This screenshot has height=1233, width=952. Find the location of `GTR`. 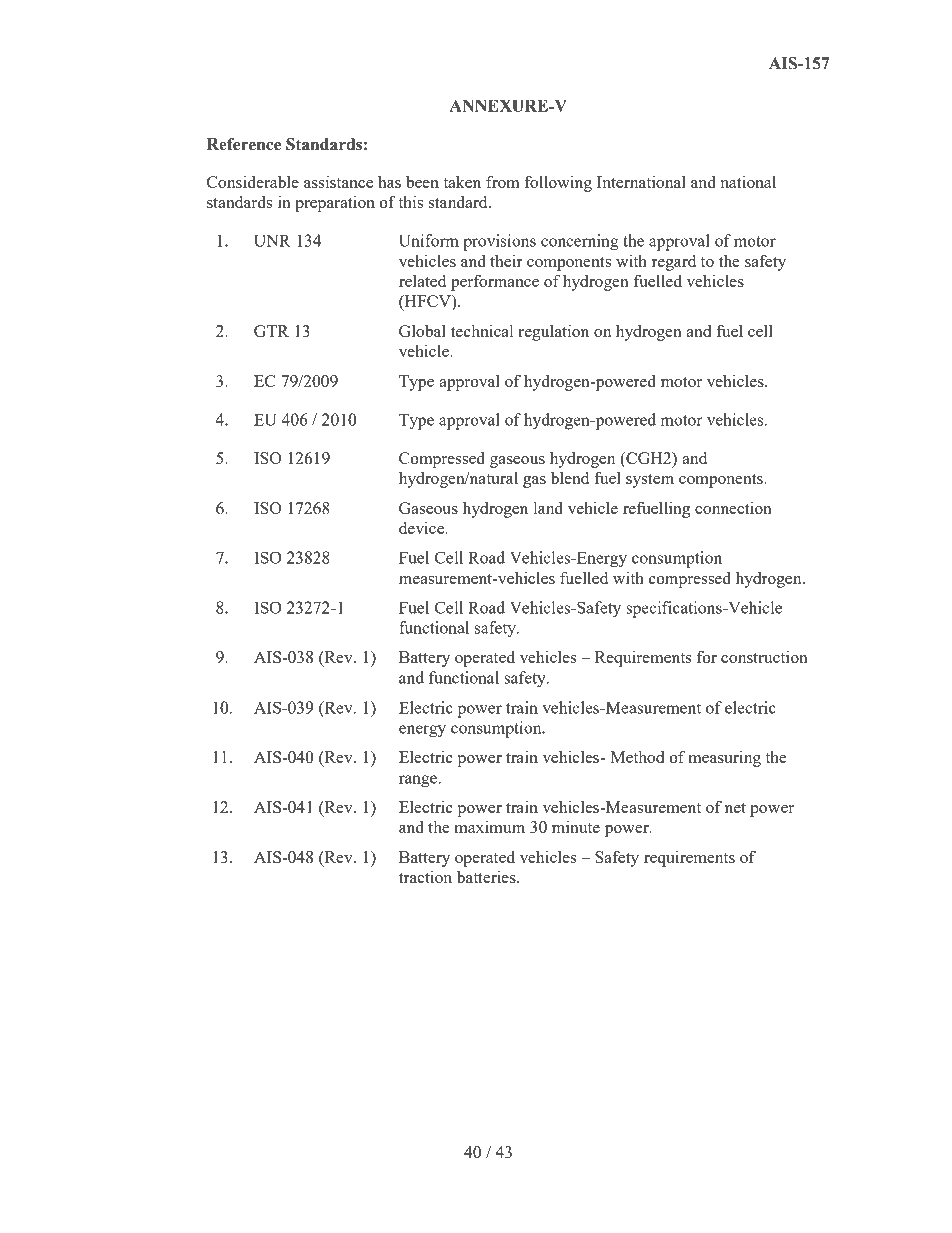

GTR is located at coordinates (271, 331).
